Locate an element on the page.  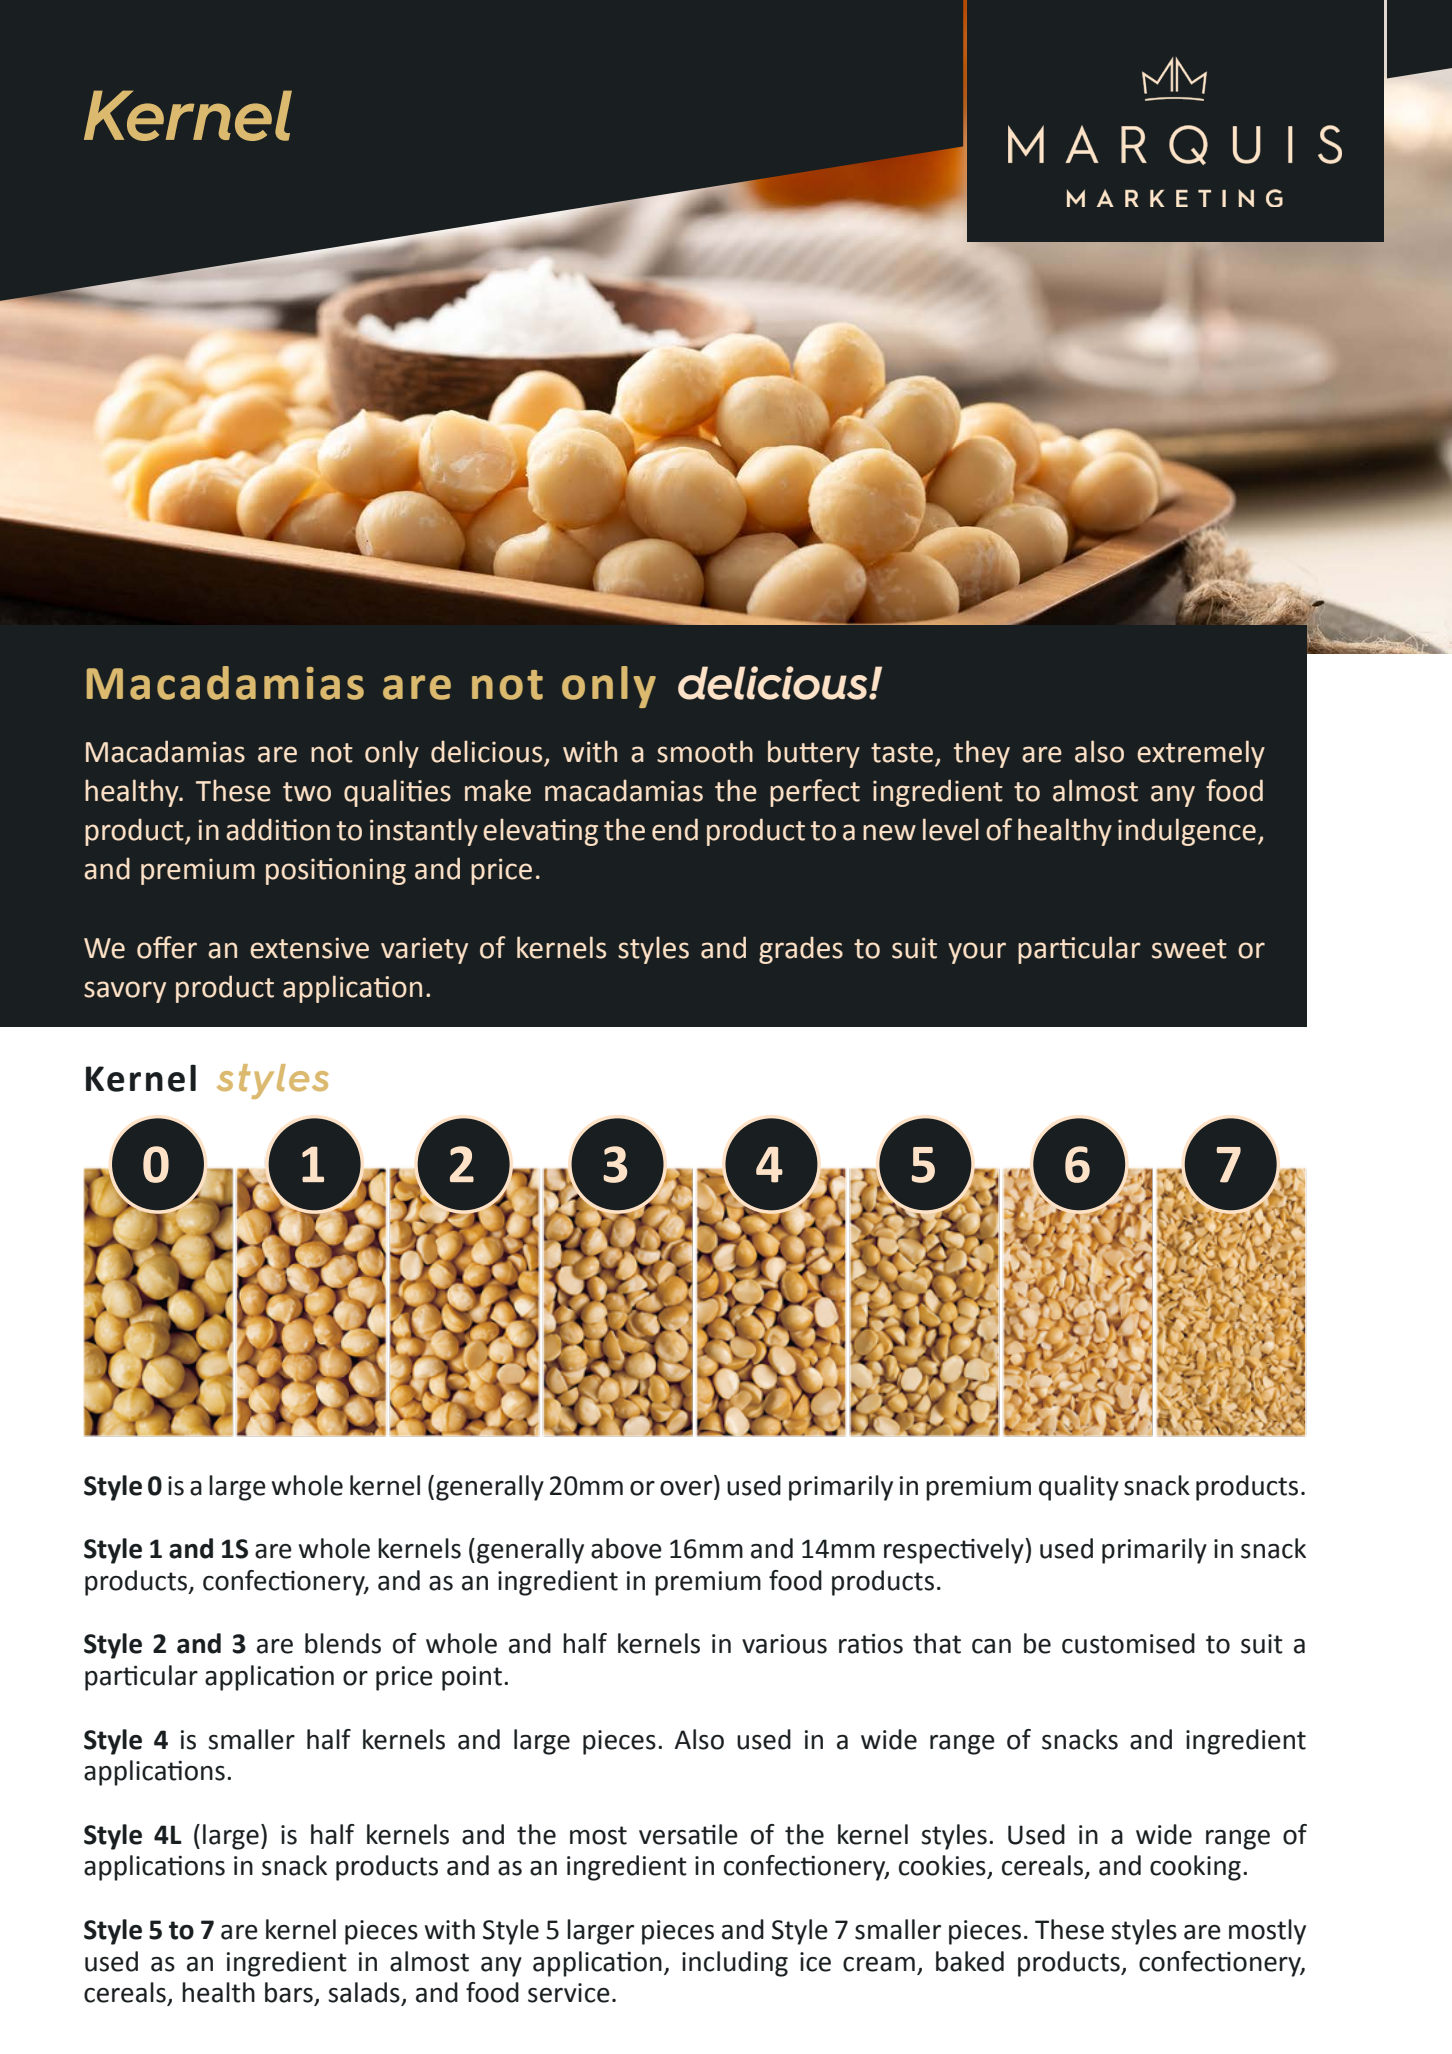
baked is located at coordinates (970, 1961).
